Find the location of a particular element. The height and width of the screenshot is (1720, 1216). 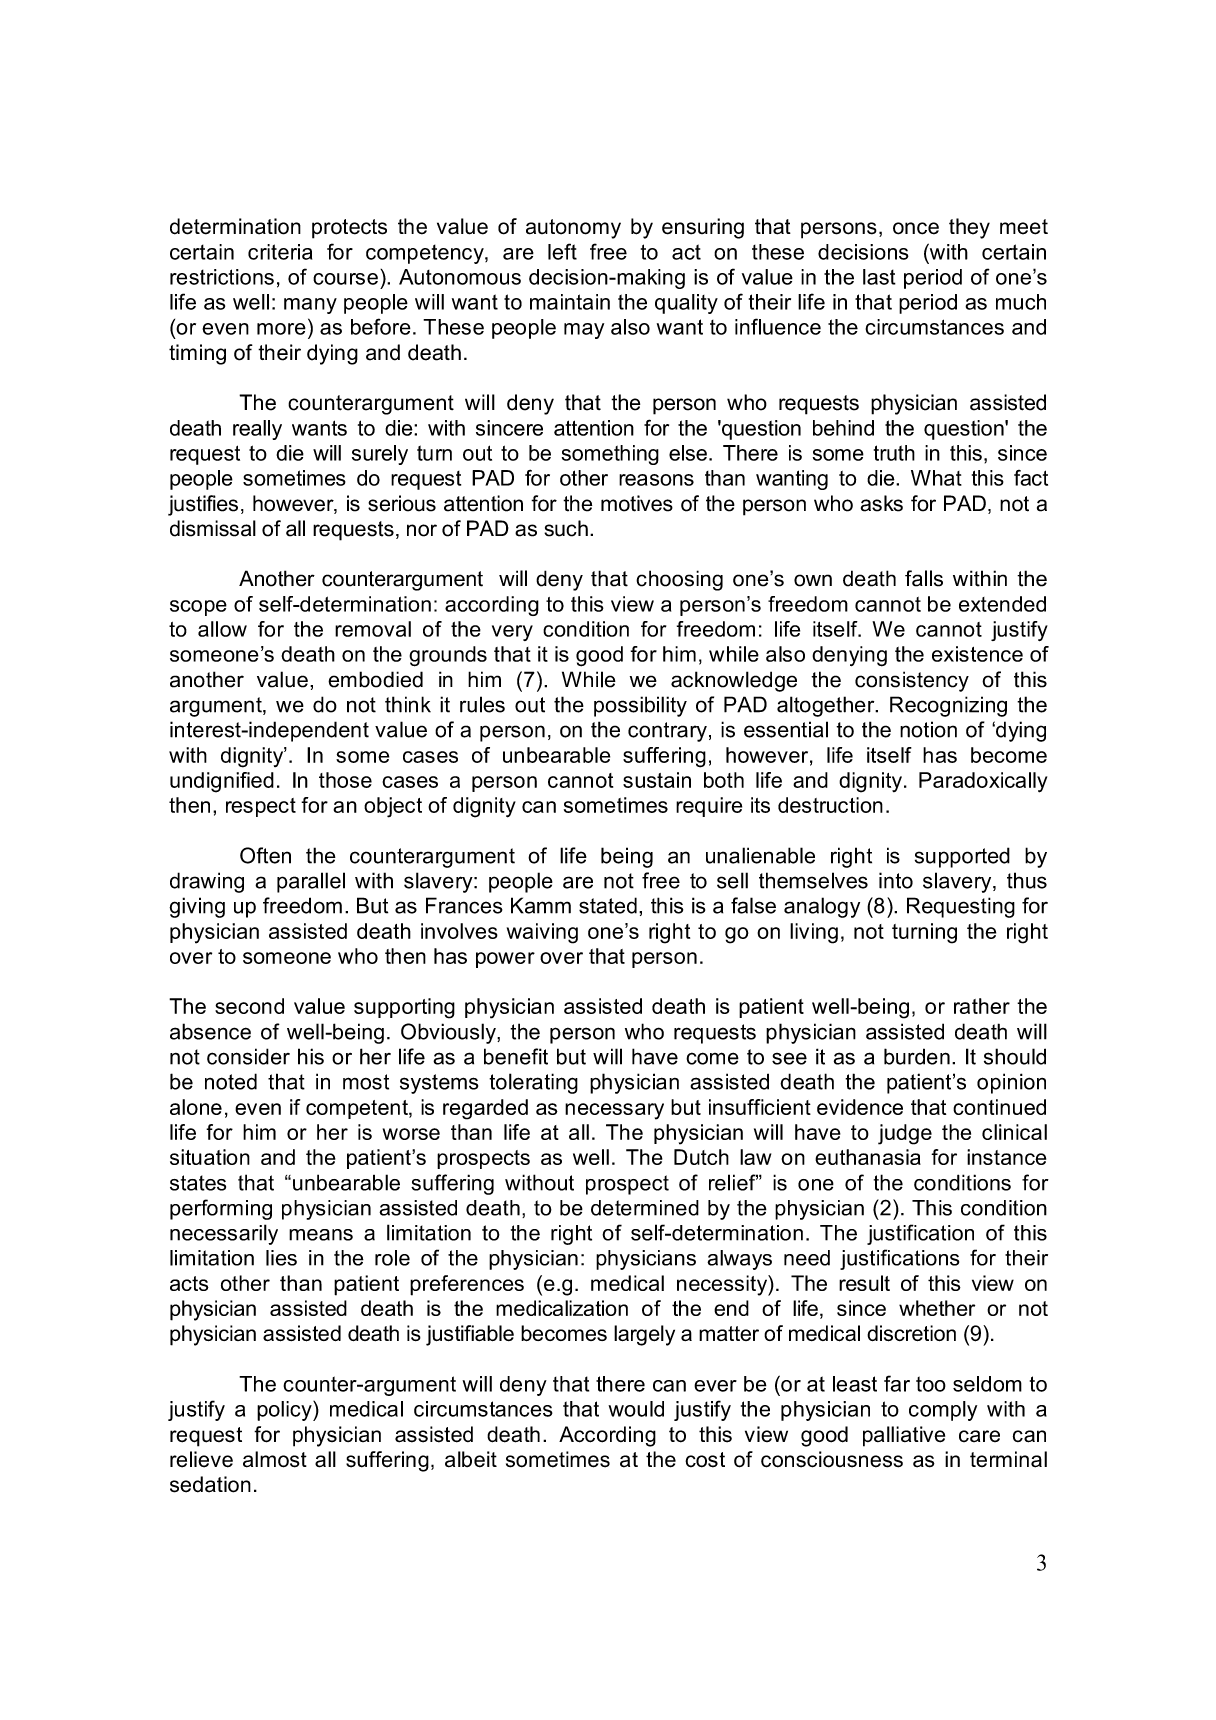

dismissal is located at coordinates (213, 528).
